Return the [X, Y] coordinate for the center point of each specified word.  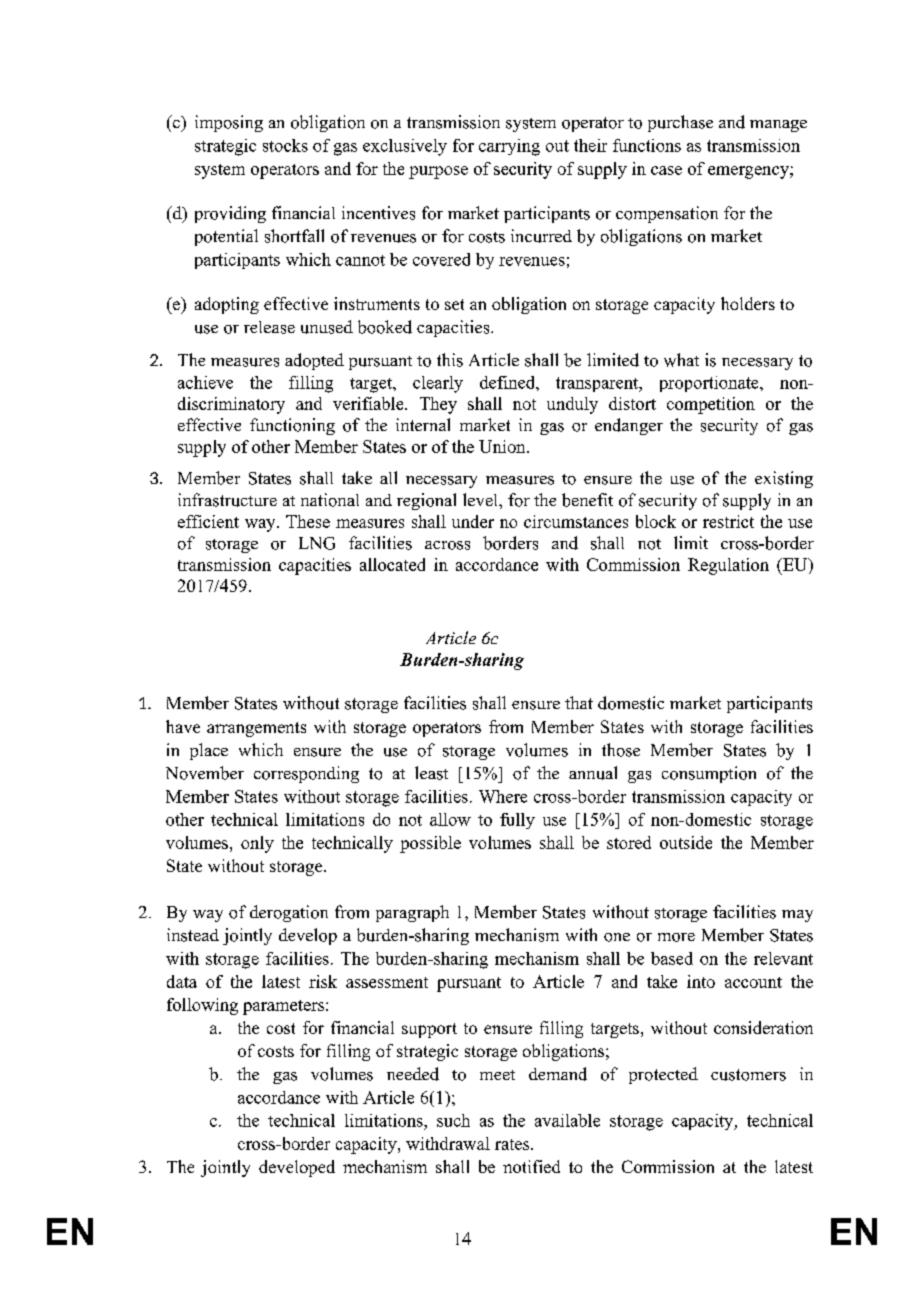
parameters [283, 1007]
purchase [680, 123]
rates [513, 1144]
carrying [509, 147]
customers [748, 1075]
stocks [285, 145]
